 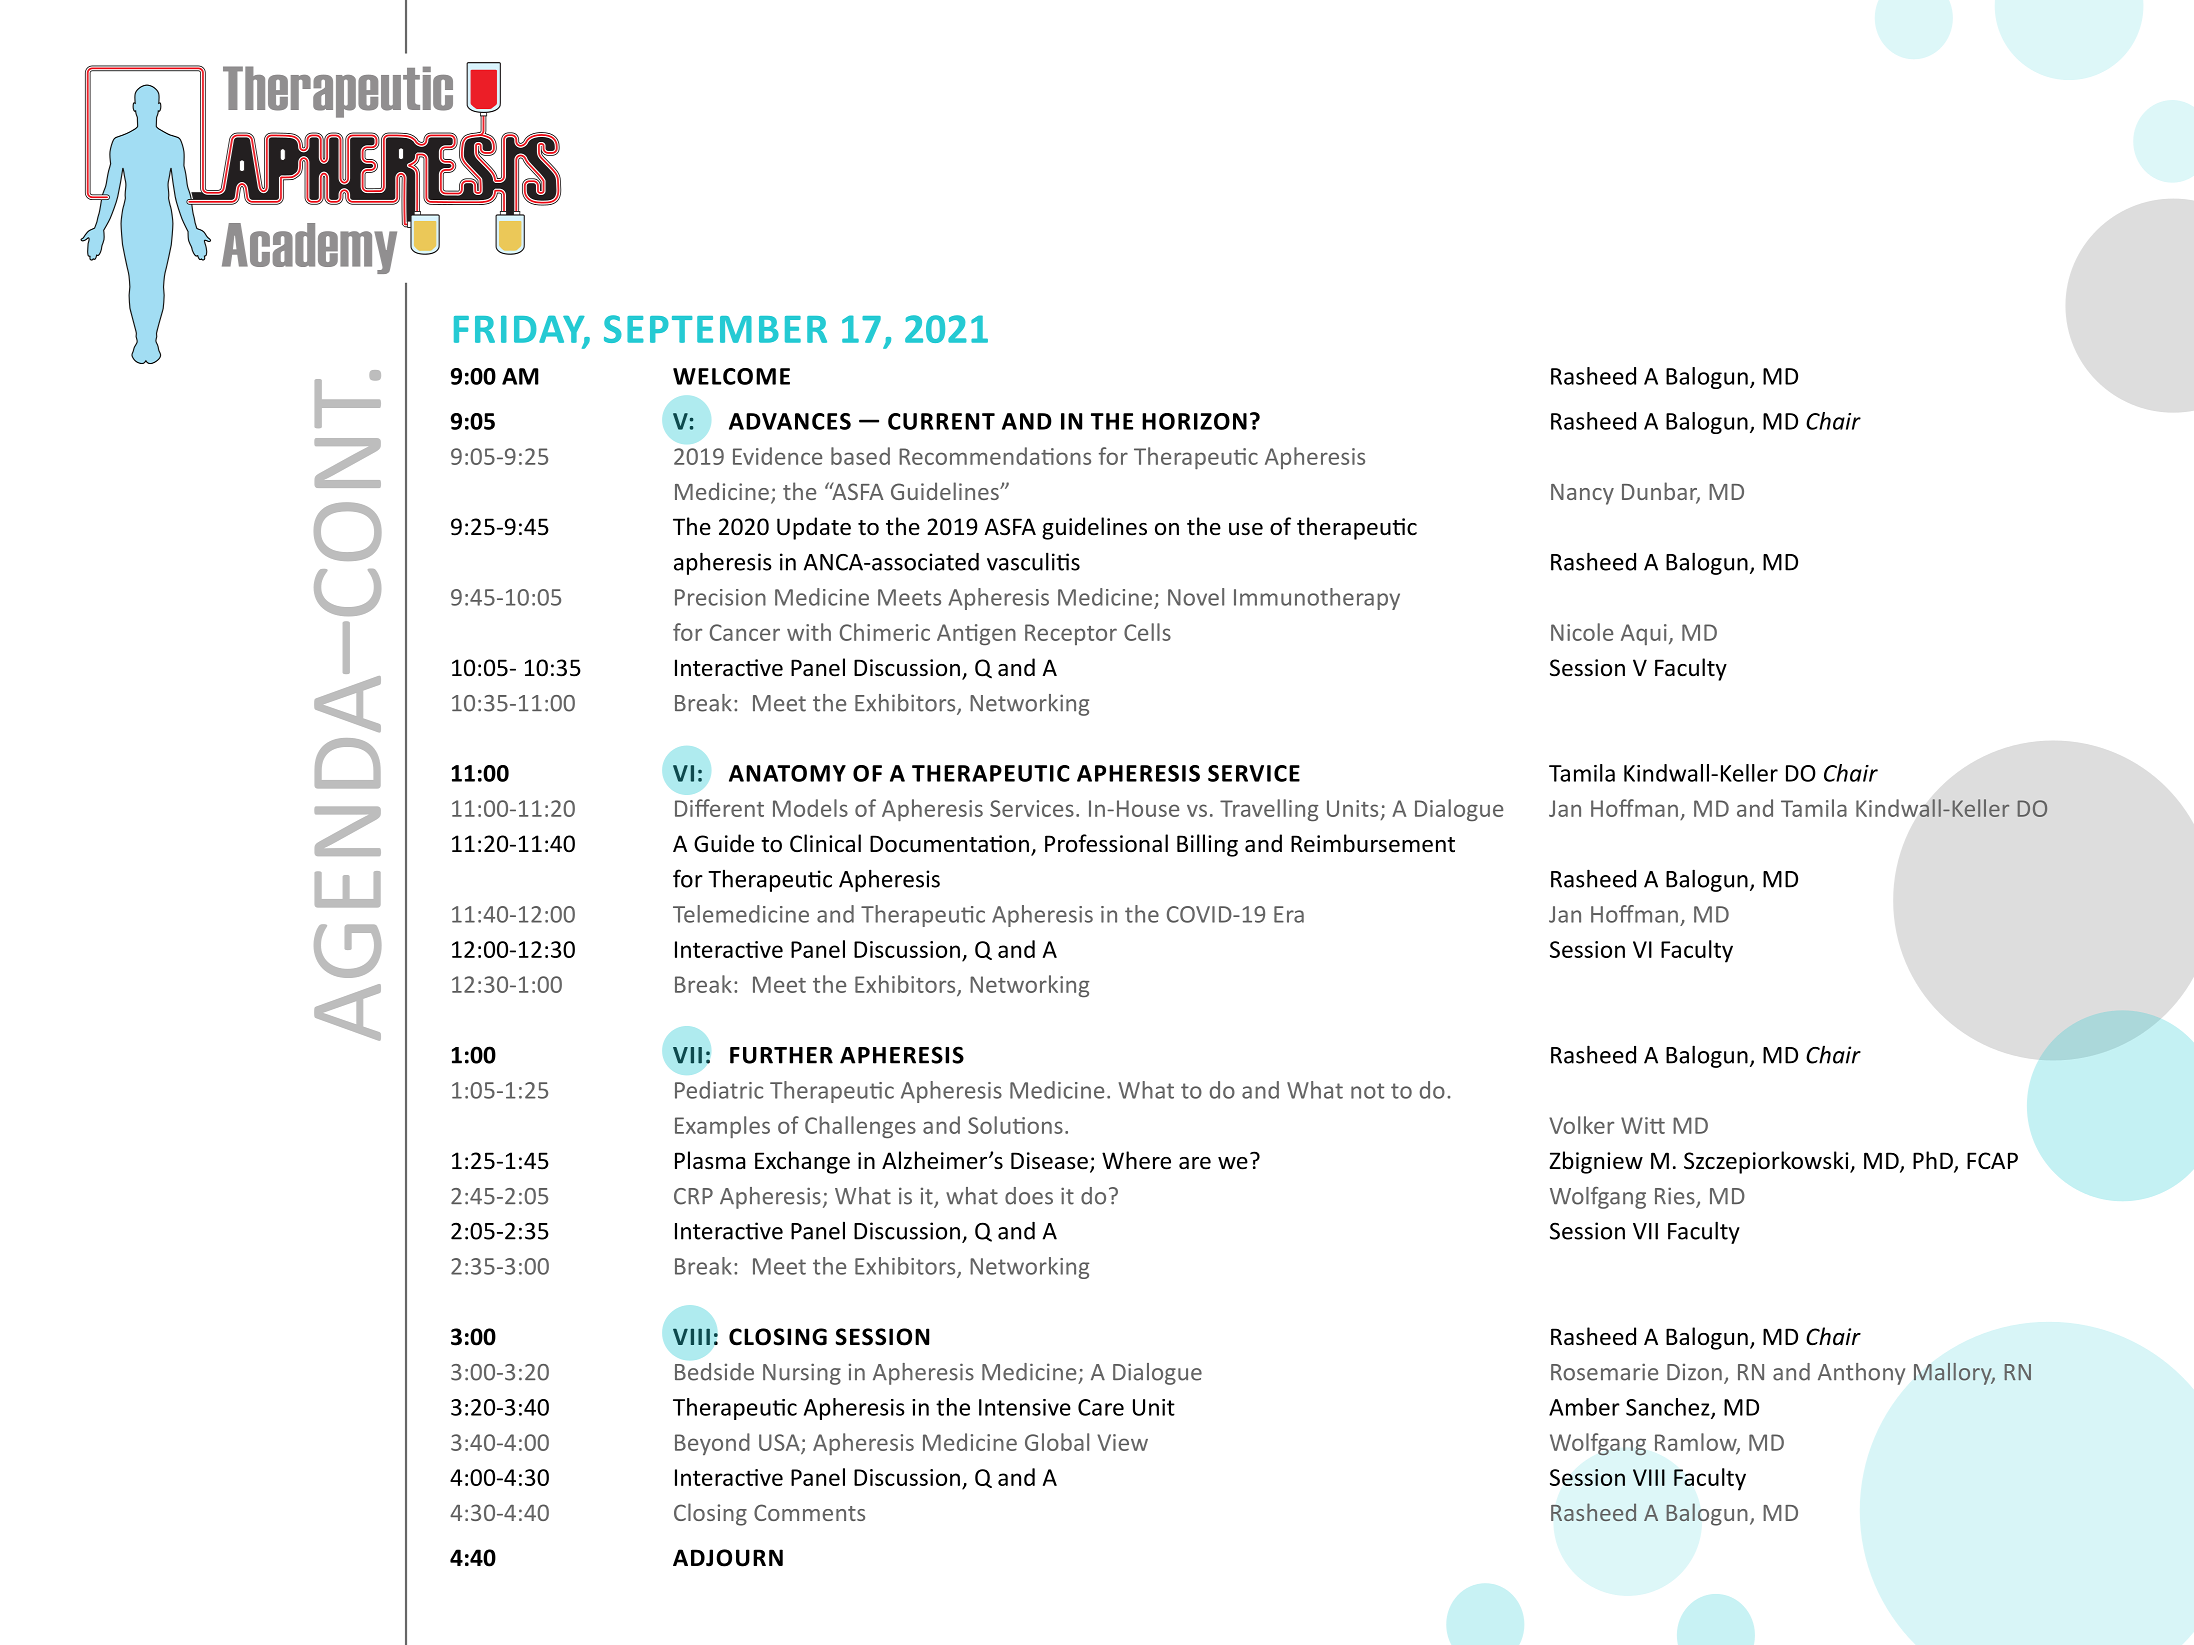 What do you see at coordinates (1644, 634) in the screenshot?
I see `Aqui` at bounding box center [1644, 634].
